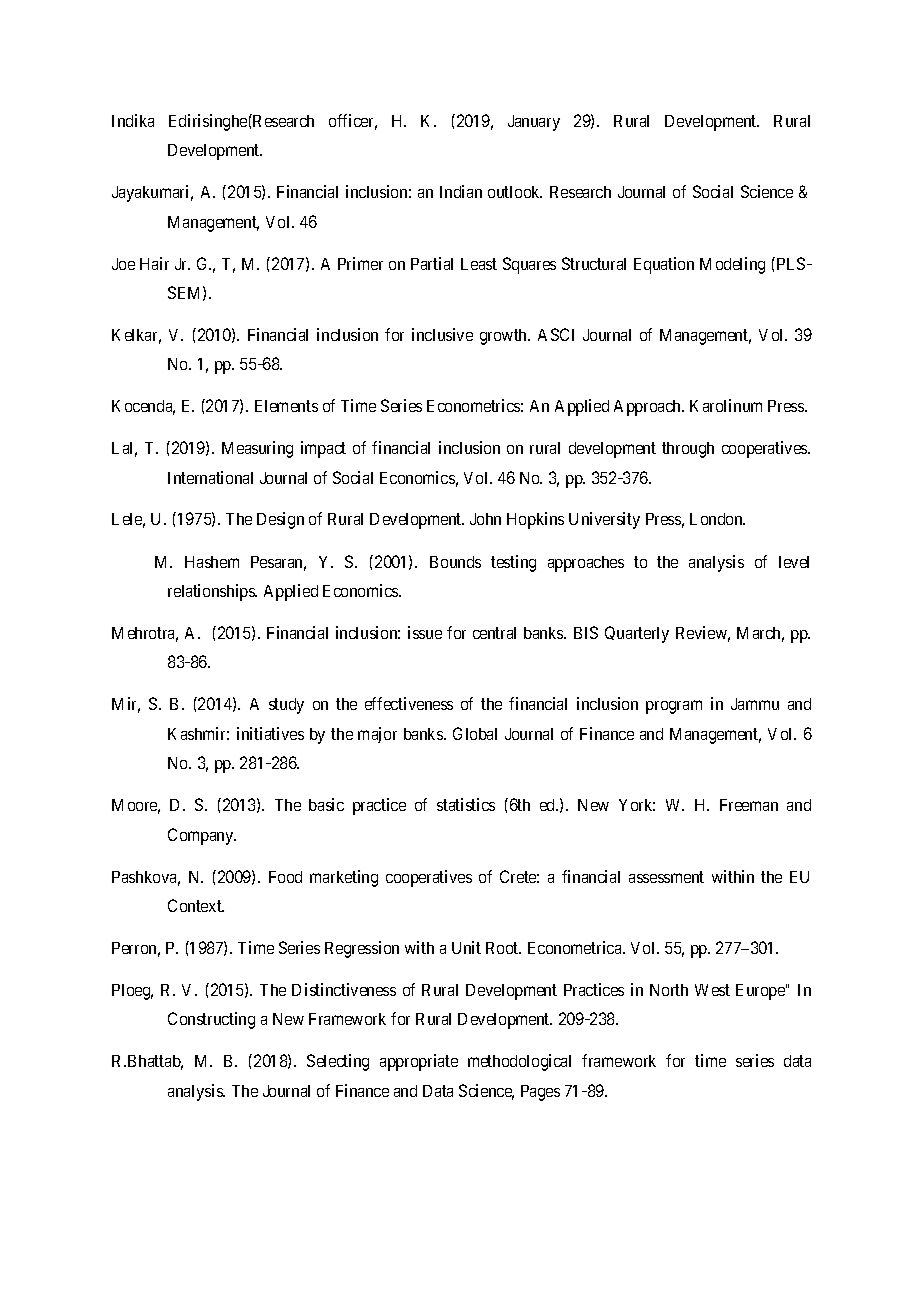  Describe the element at coordinates (419, 1062) in the document. I see `appropriate` at that location.
